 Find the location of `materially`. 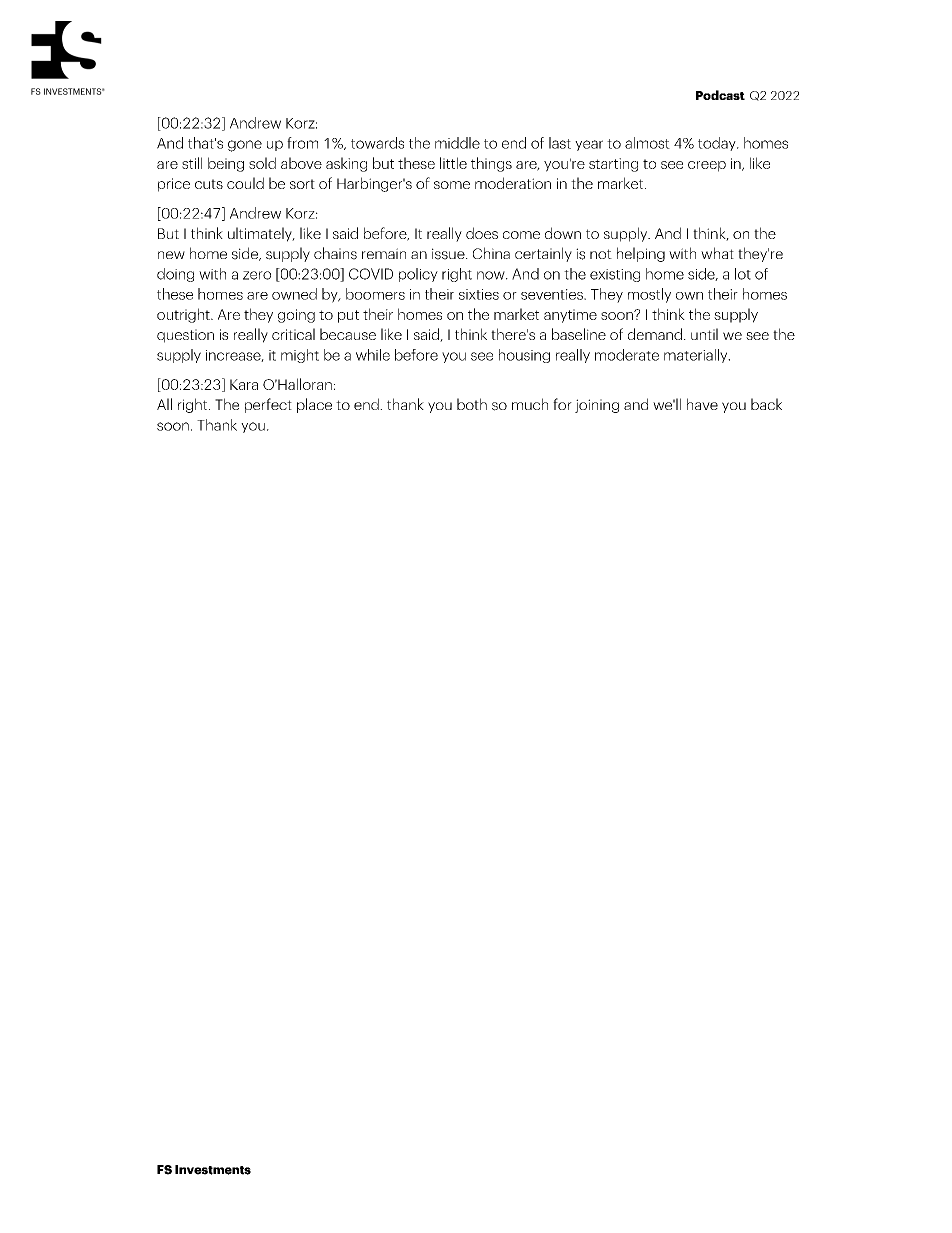

materially is located at coordinates (697, 356).
